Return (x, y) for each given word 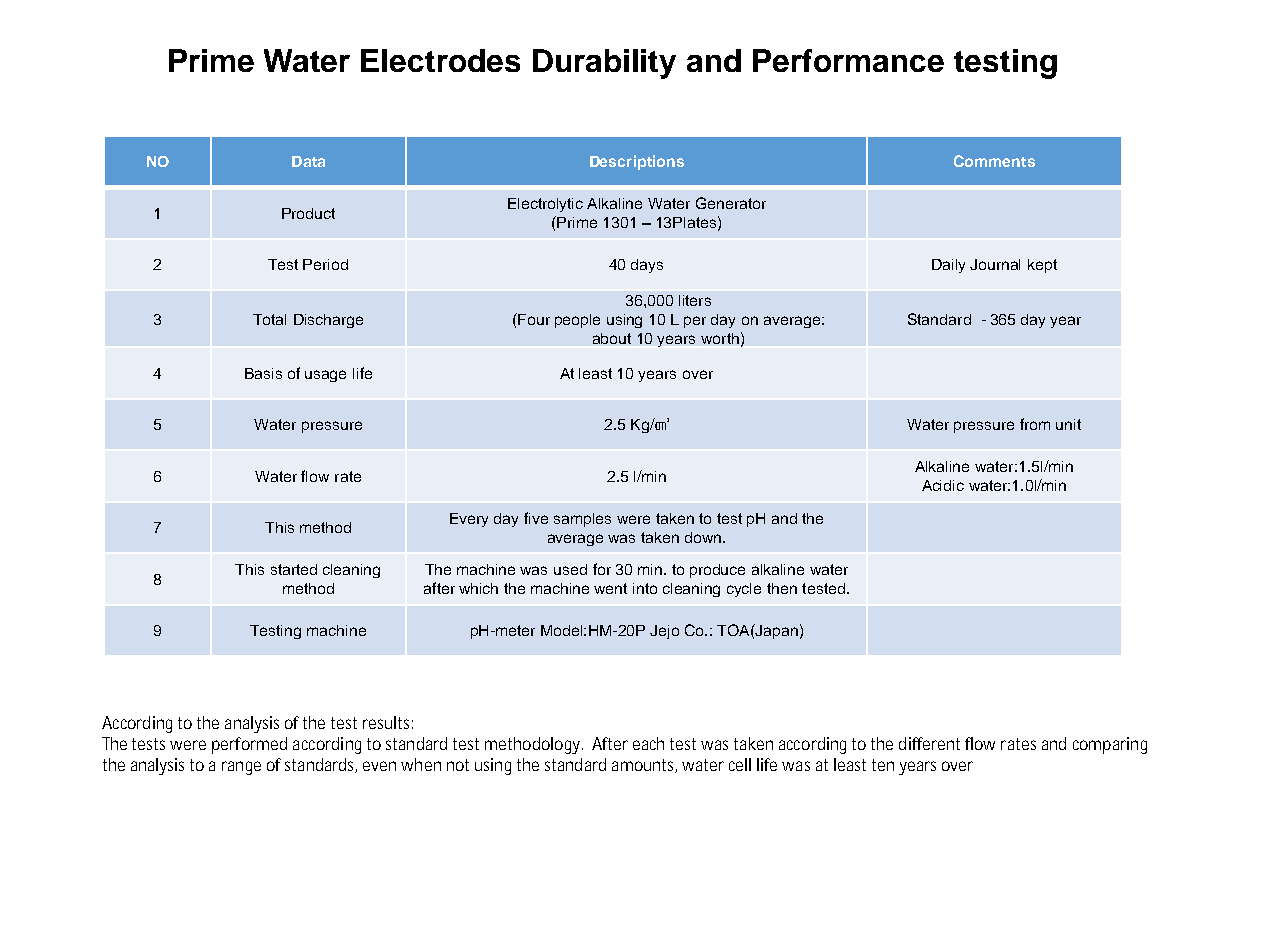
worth (720, 338)
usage (325, 376)
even (379, 766)
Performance (848, 60)
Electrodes (440, 60)
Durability (604, 64)
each (648, 743)
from (1035, 424)
